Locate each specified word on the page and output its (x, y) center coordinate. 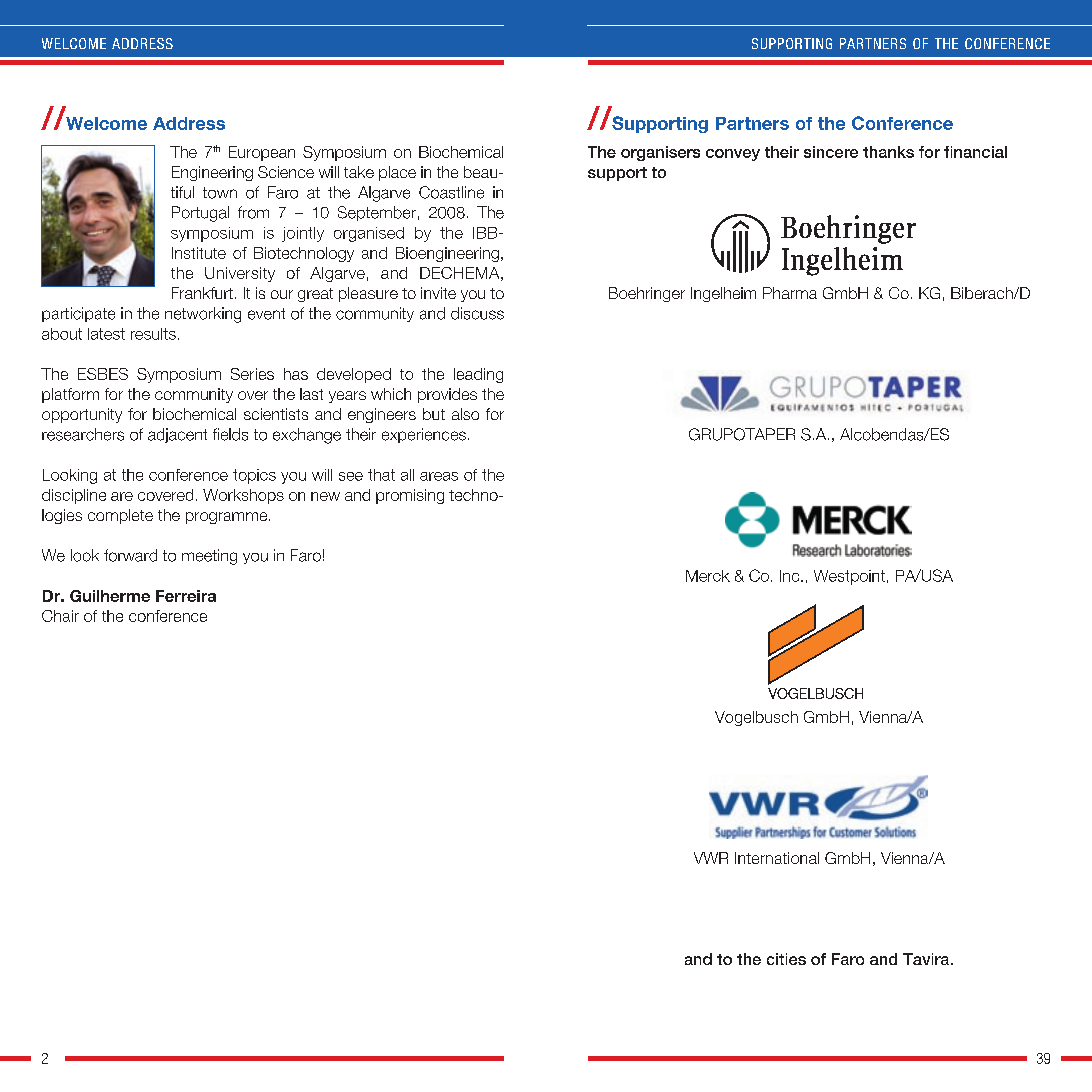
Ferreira (186, 596)
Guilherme (110, 596)
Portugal (200, 214)
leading (478, 375)
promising (410, 496)
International (777, 858)
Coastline (451, 192)
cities (786, 959)
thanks (888, 152)
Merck (708, 576)
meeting (209, 557)
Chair (60, 616)
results (153, 334)
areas (439, 476)
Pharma (790, 293)
